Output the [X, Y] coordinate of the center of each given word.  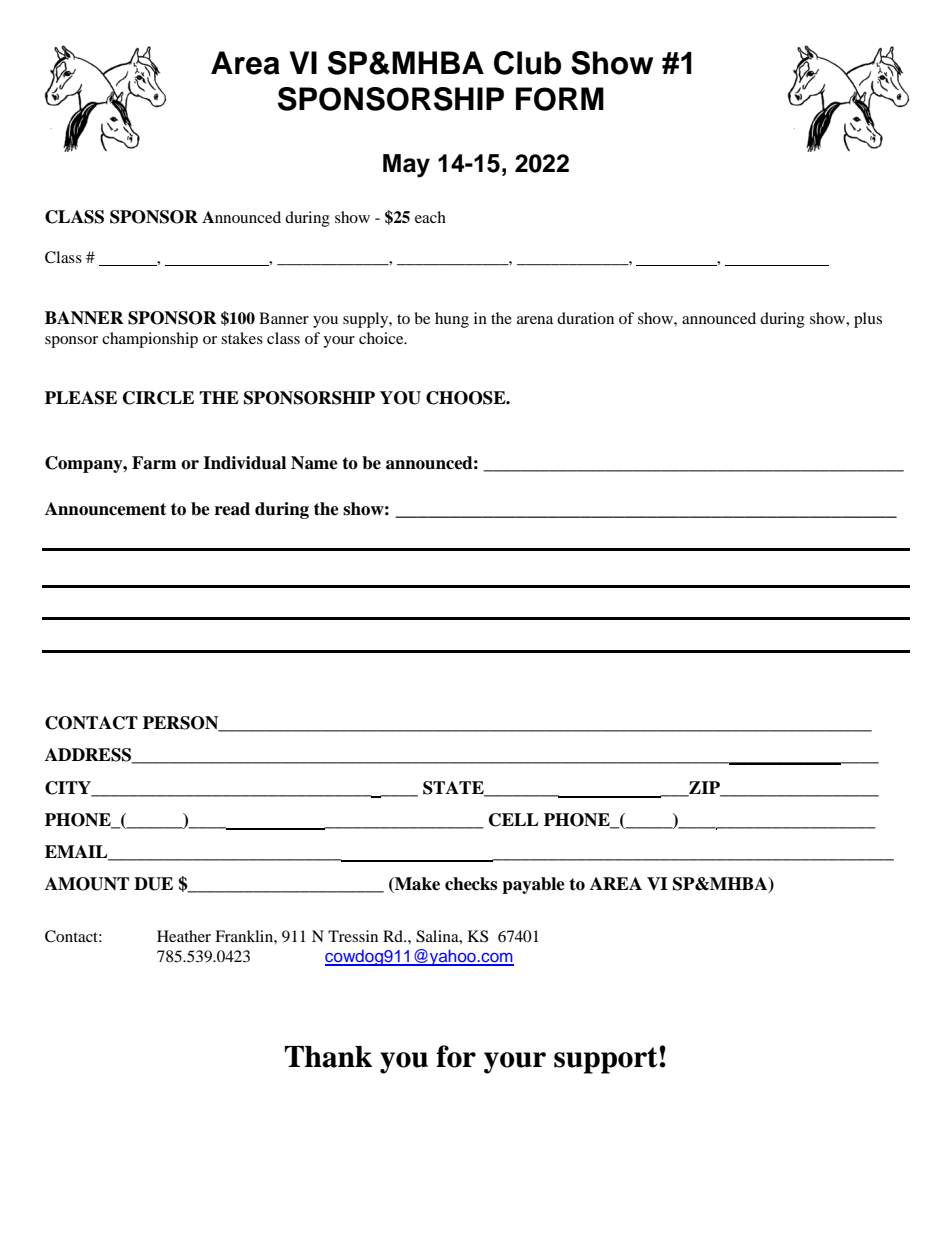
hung [452, 320]
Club [527, 63]
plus [868, 320]
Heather [184, 936]
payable [533, 885]
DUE [153, 884]
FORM [560, 99]
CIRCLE [158, 398]
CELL [514, 820]
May [406, 166]
